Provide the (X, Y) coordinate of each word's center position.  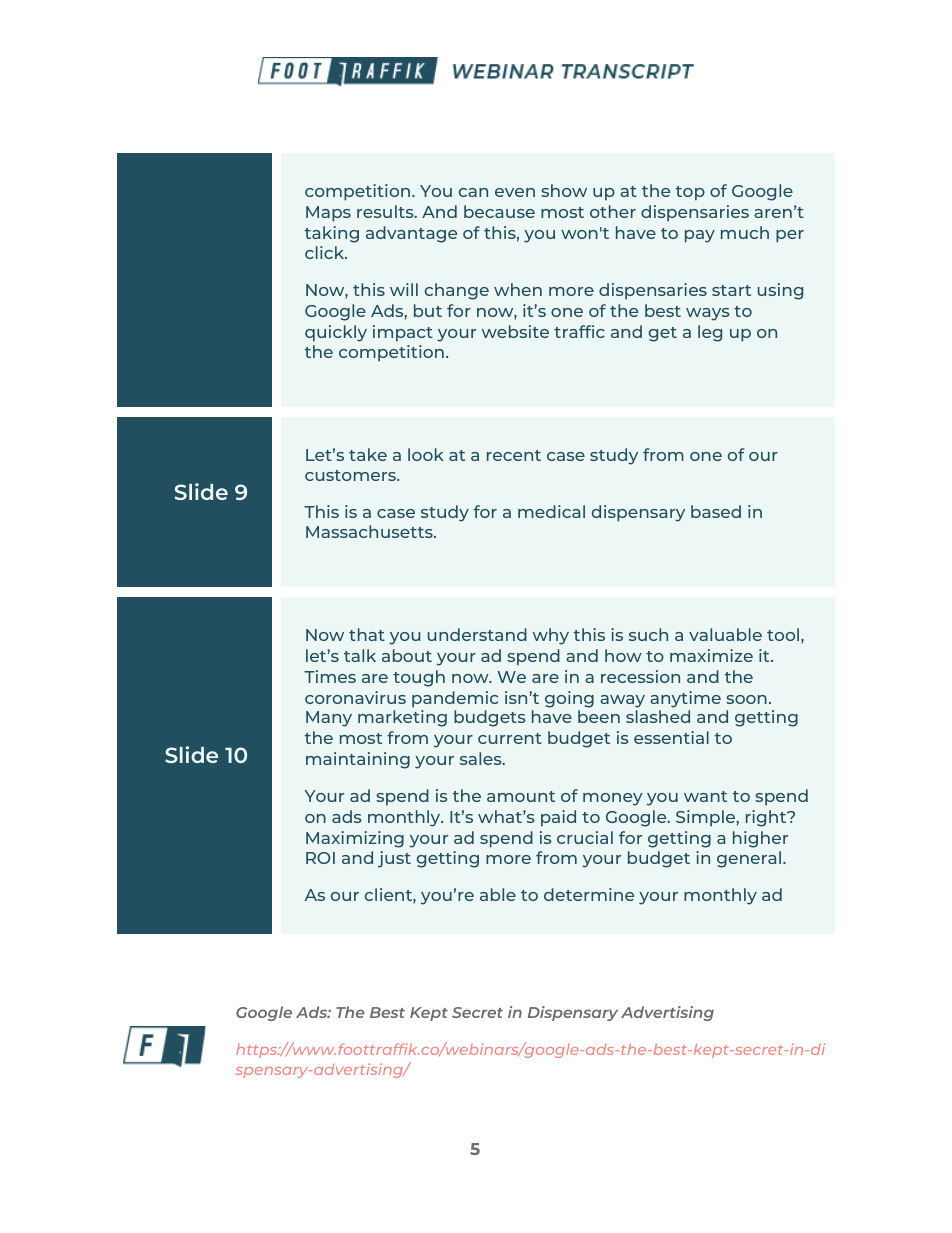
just (394, 859)
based (716, 511)
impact (403, 333)
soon (746, 699)
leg (710, 333)
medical (551, 511)
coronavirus (355, 697)
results (386, 211)
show (564, 190)
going (569, 699)
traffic (579, 331)
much (745, 232)
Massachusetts (370, 531)
